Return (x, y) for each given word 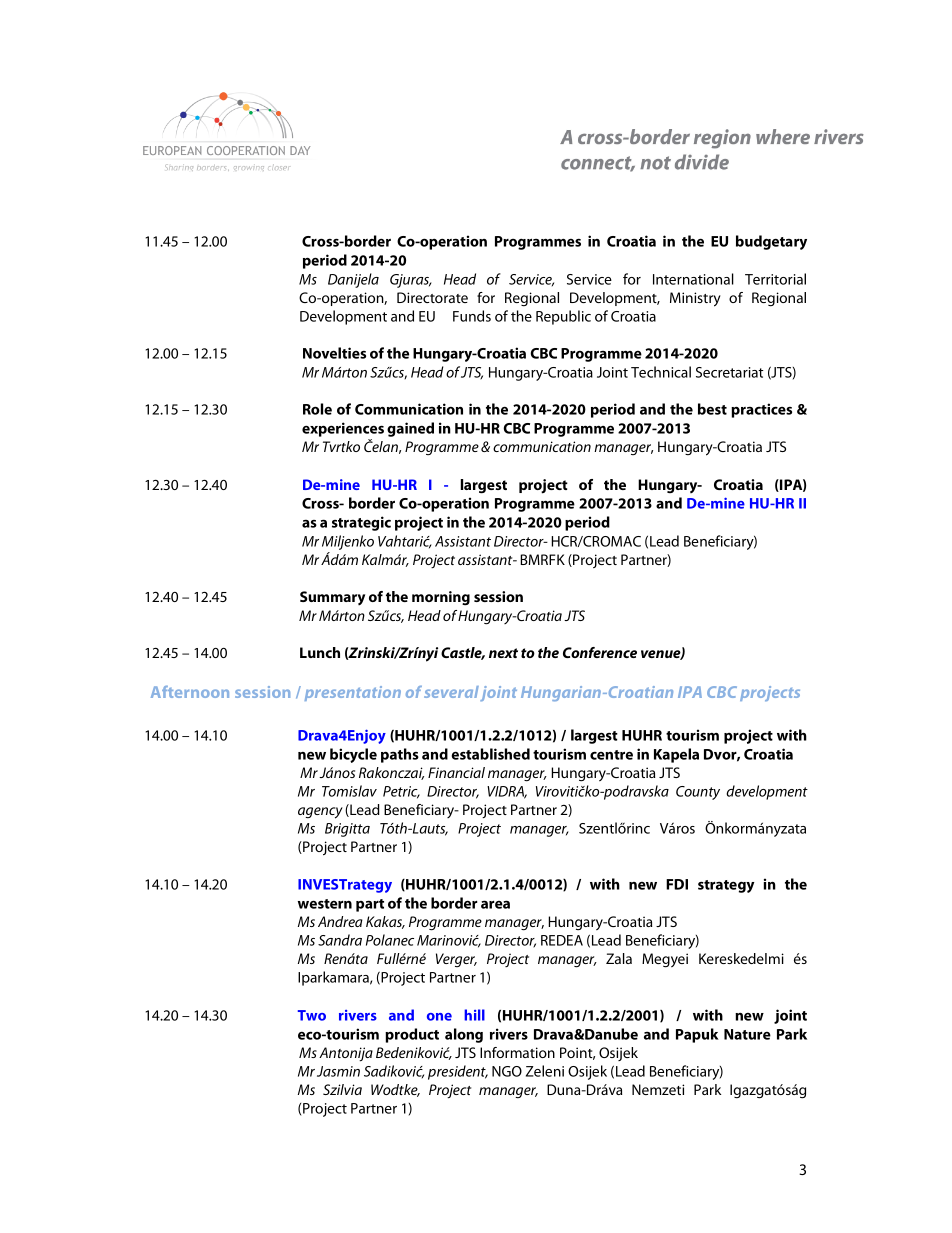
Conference (600, 652)
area (495, 904)
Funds (472, 316)
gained (410, 429)
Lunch (320, 652)
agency (320, 813)
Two (312, 1015)
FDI (677, 884)
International (693, 279)
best (712, 409)
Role (317, 409)
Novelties (334, 353)
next (503, 653)
